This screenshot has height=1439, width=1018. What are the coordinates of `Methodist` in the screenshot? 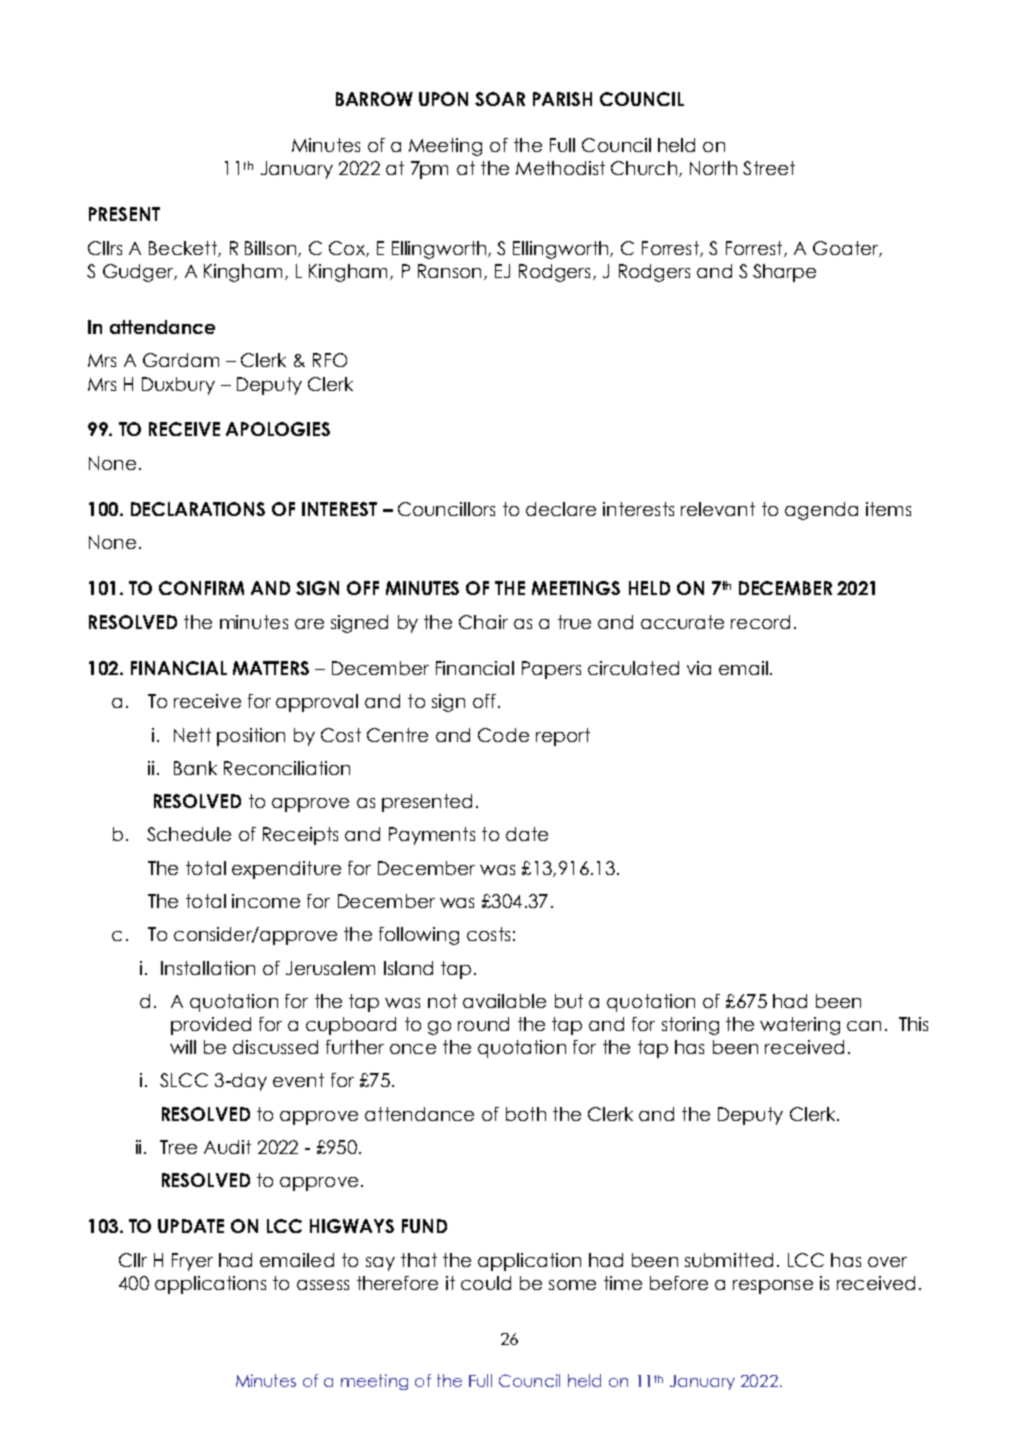 It's located at (560, 168).
